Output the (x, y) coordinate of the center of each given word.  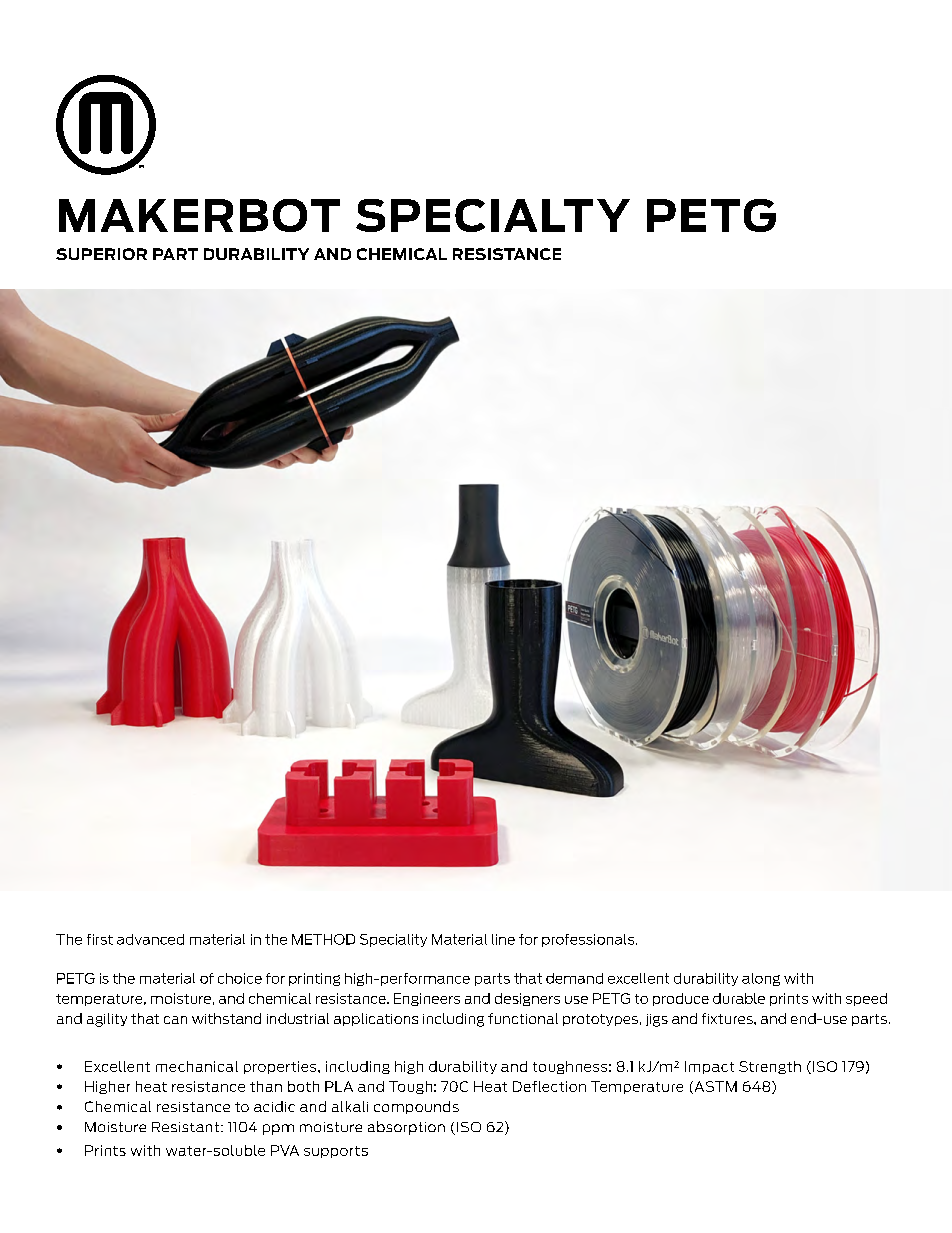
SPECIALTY (493, 215)
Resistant (185, 1127)
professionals (589, 940)
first (100, 939)
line (503, 939)
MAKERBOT (199, 215)
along (761, 979)
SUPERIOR (101, 254)
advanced (150, 939)
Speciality (393, 940)
